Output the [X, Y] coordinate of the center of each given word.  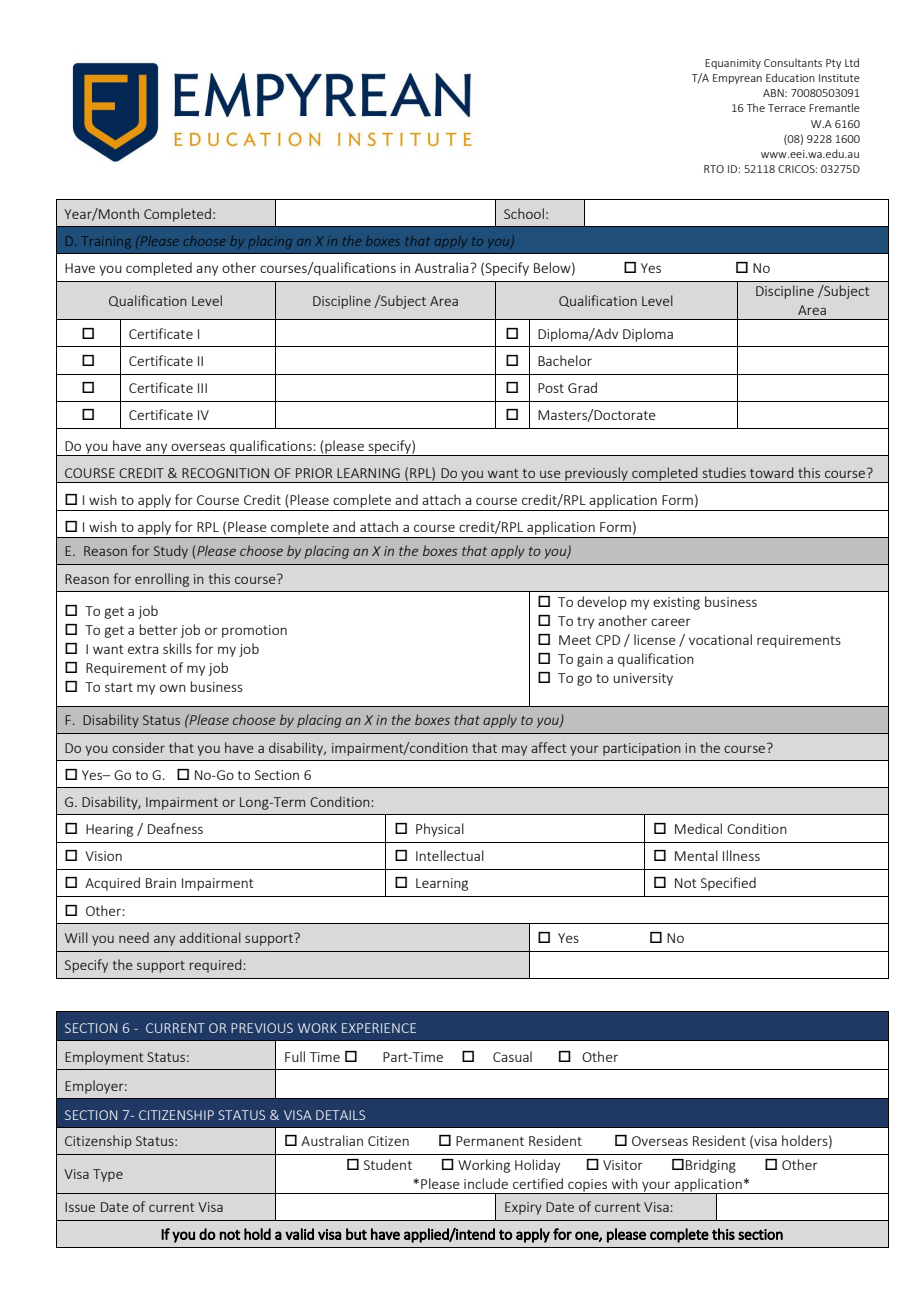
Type [108, 1175]
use [550, 474]
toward [771, 472]
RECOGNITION [225, 473]
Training [106, 242]
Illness [741, 855]
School [524, 213]
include [486, 1183]
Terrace [787, 108]
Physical [440, 830]
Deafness [175, 828]
